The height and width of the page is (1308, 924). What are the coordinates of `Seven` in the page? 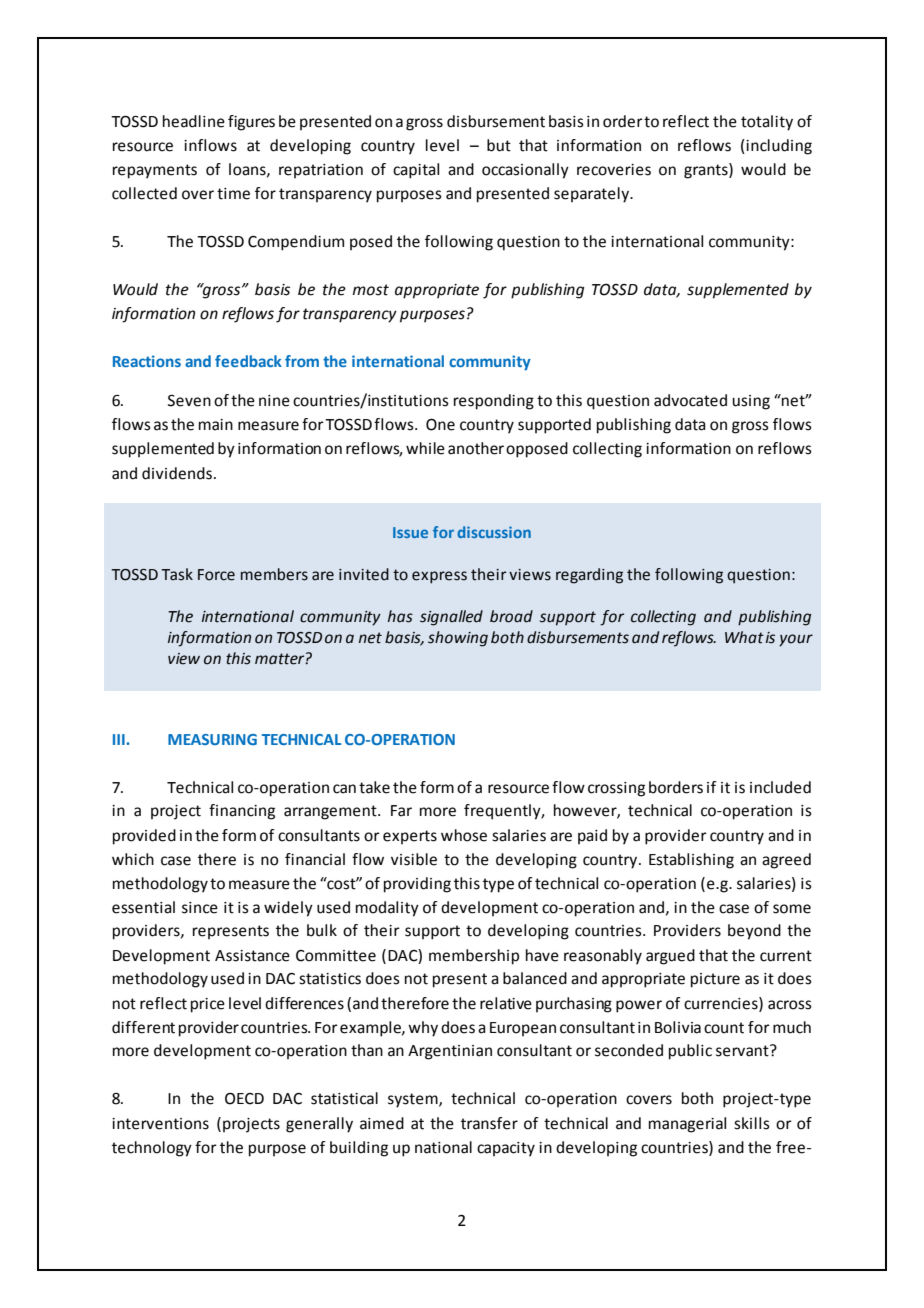 It's located at (189, 401).
